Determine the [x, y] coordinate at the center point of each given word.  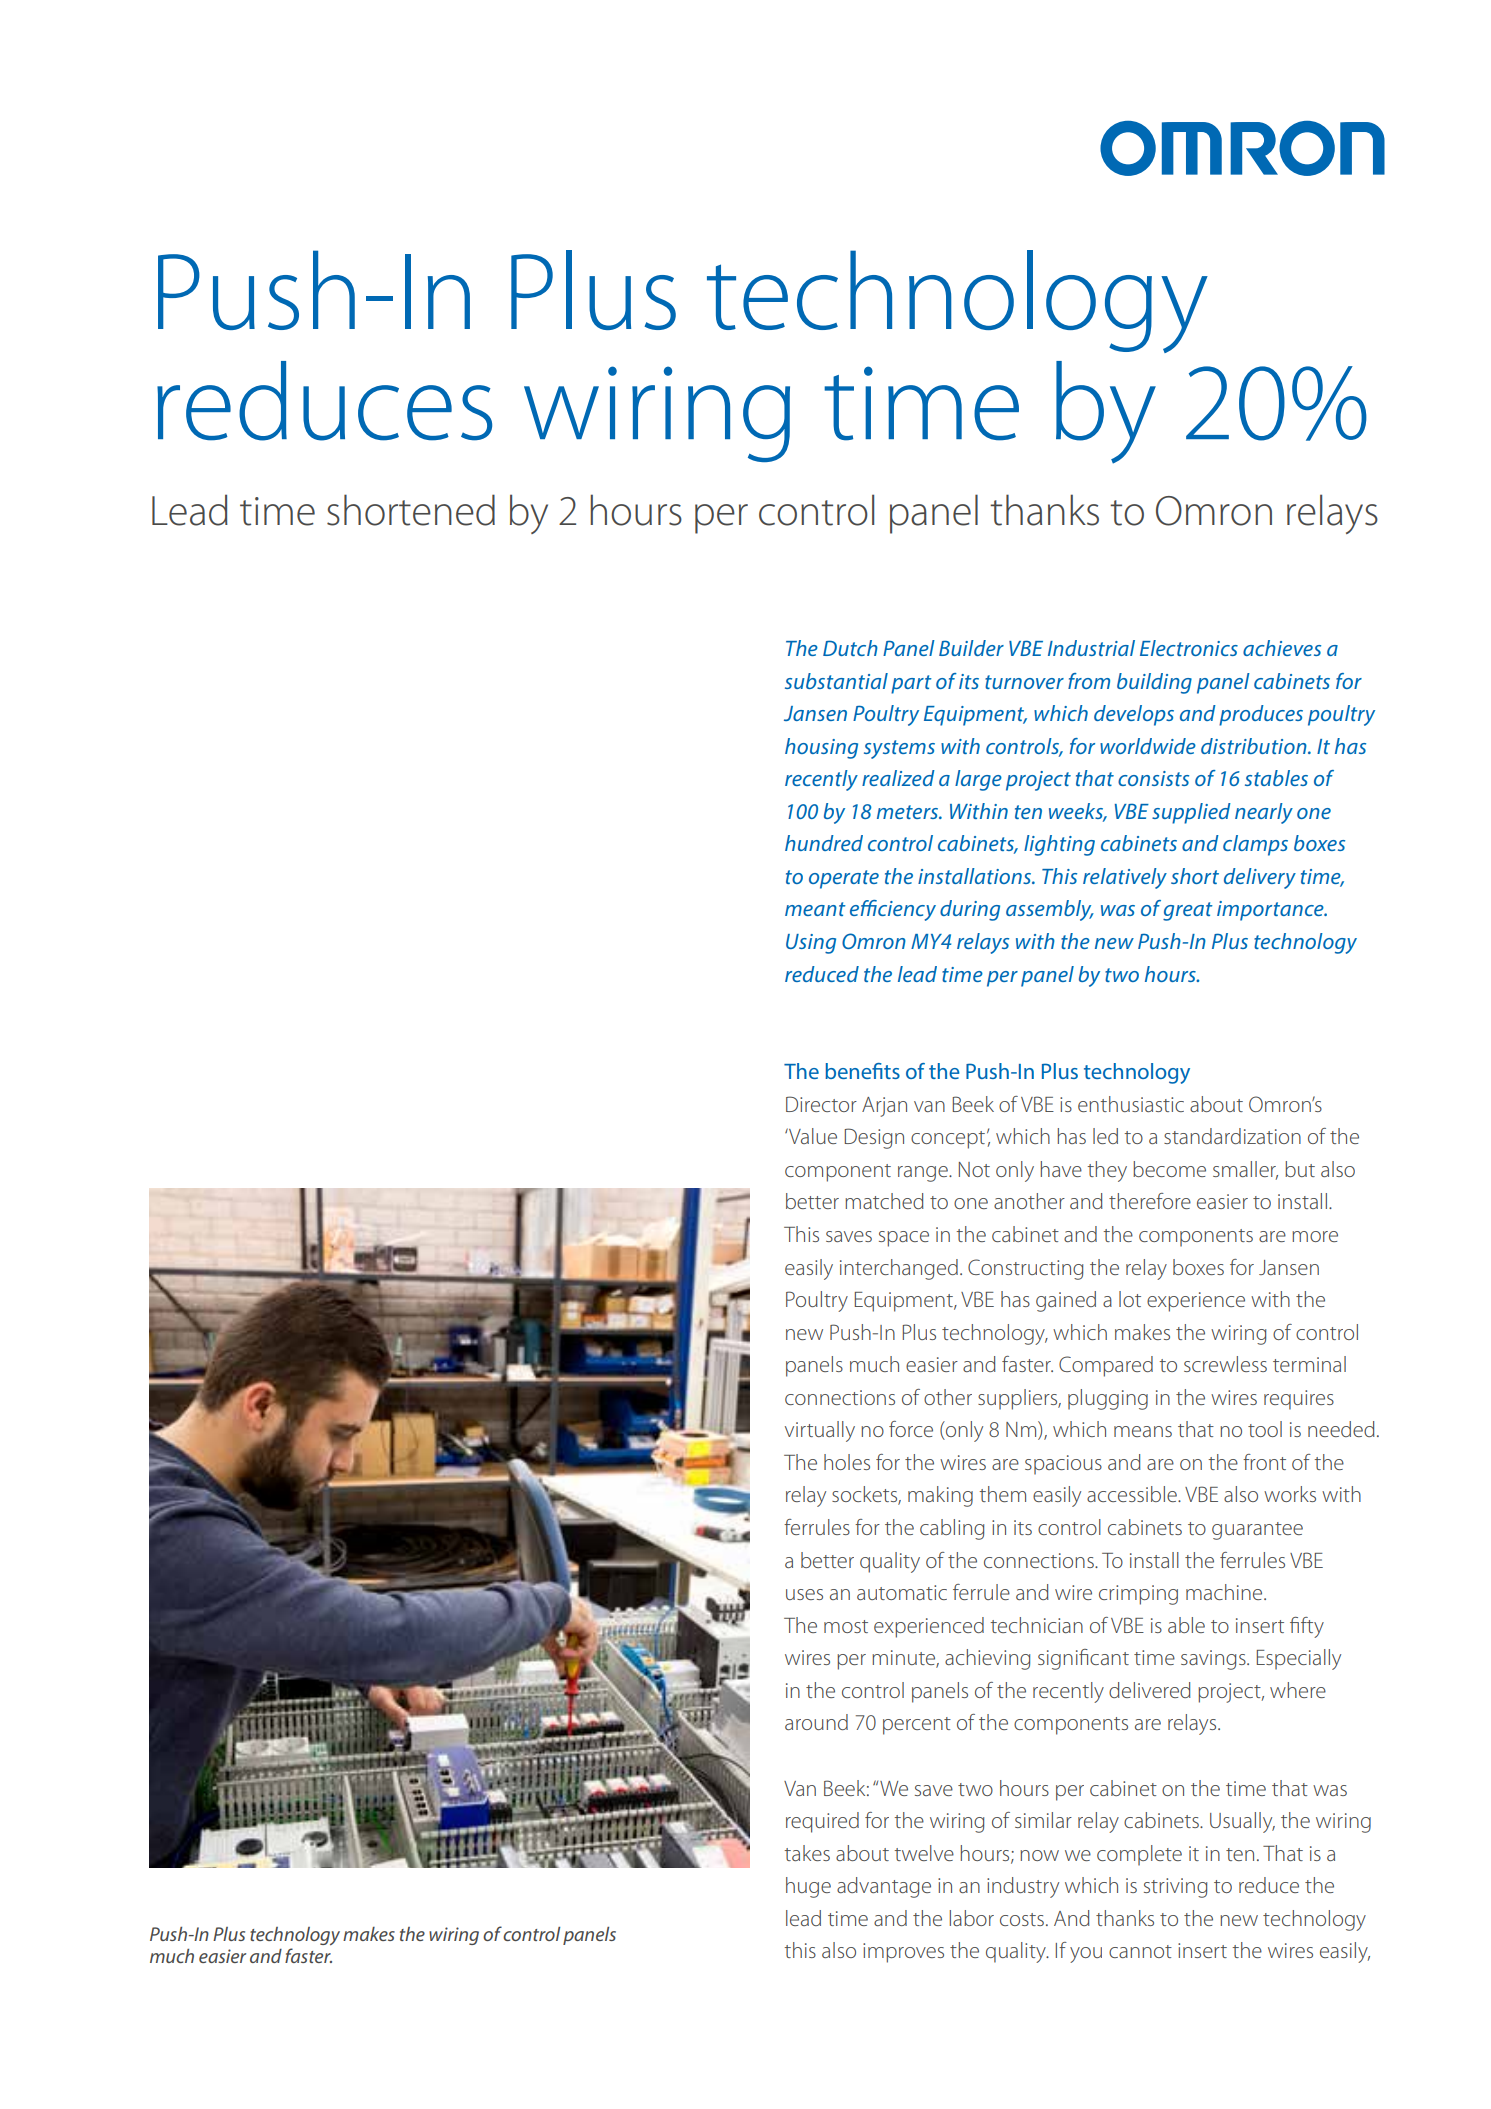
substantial [836, 681]
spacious [1063, 1465]
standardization [1232, 1136]
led [1105, 1136]
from [1089, 681]
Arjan [884, 1107]
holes [847, 1462]
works [1290, 1494]
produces [1261, 715]
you [1086, 1955]
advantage [884, 1887]
